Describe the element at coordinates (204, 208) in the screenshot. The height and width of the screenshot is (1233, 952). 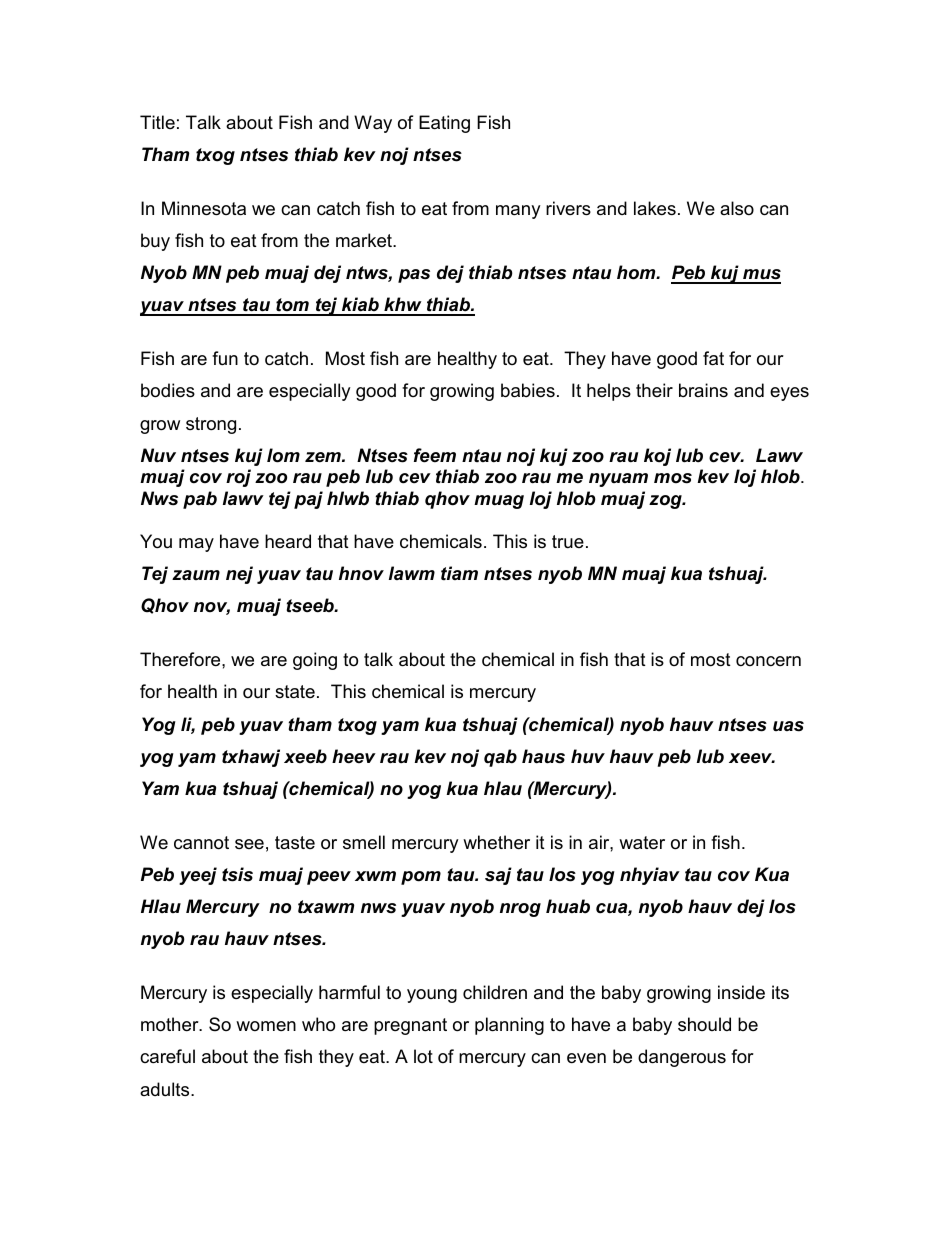
I see `Minnesota` at that location.
